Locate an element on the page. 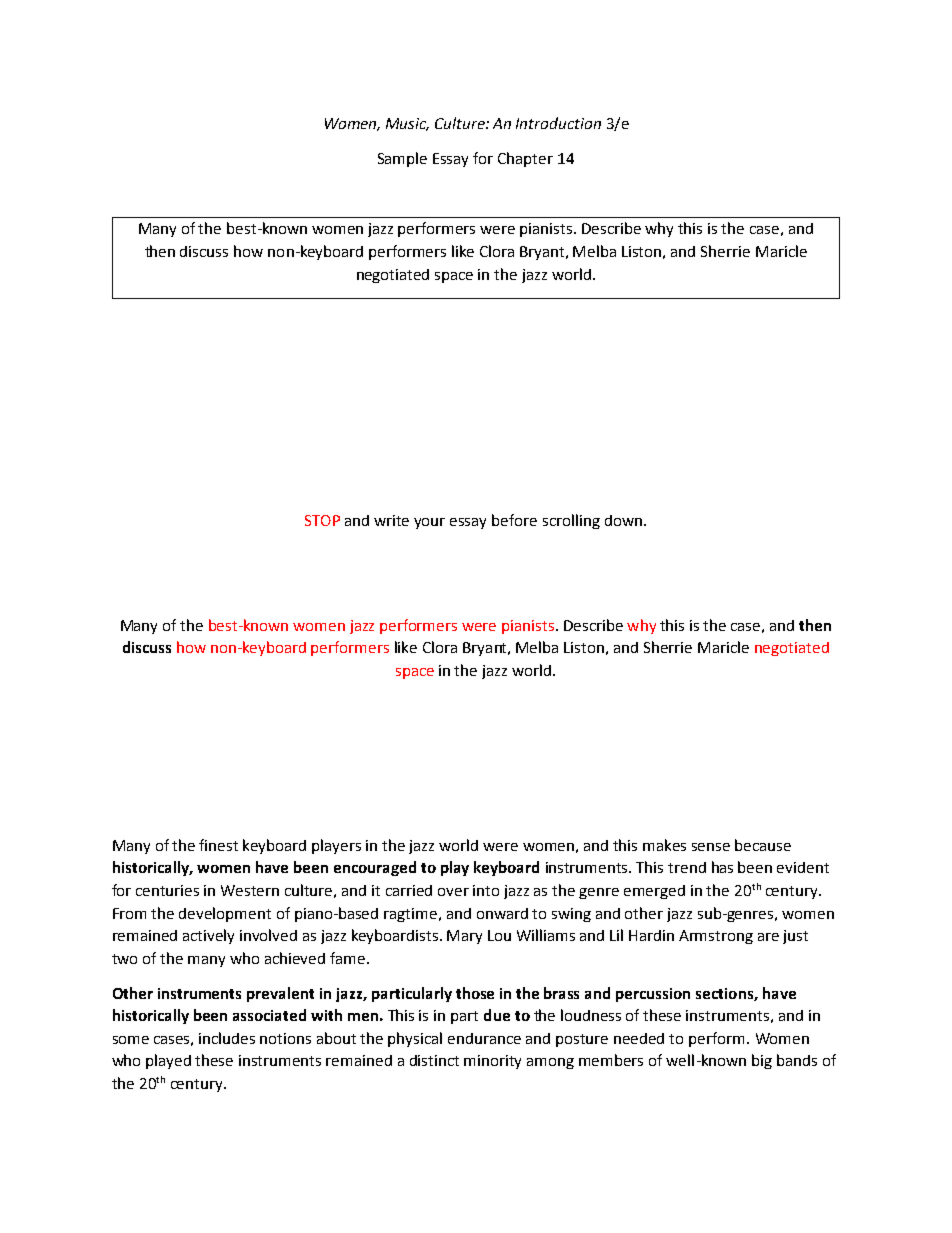 This page has width=952, height=1233. finest is located at coordinates (218, 845).
